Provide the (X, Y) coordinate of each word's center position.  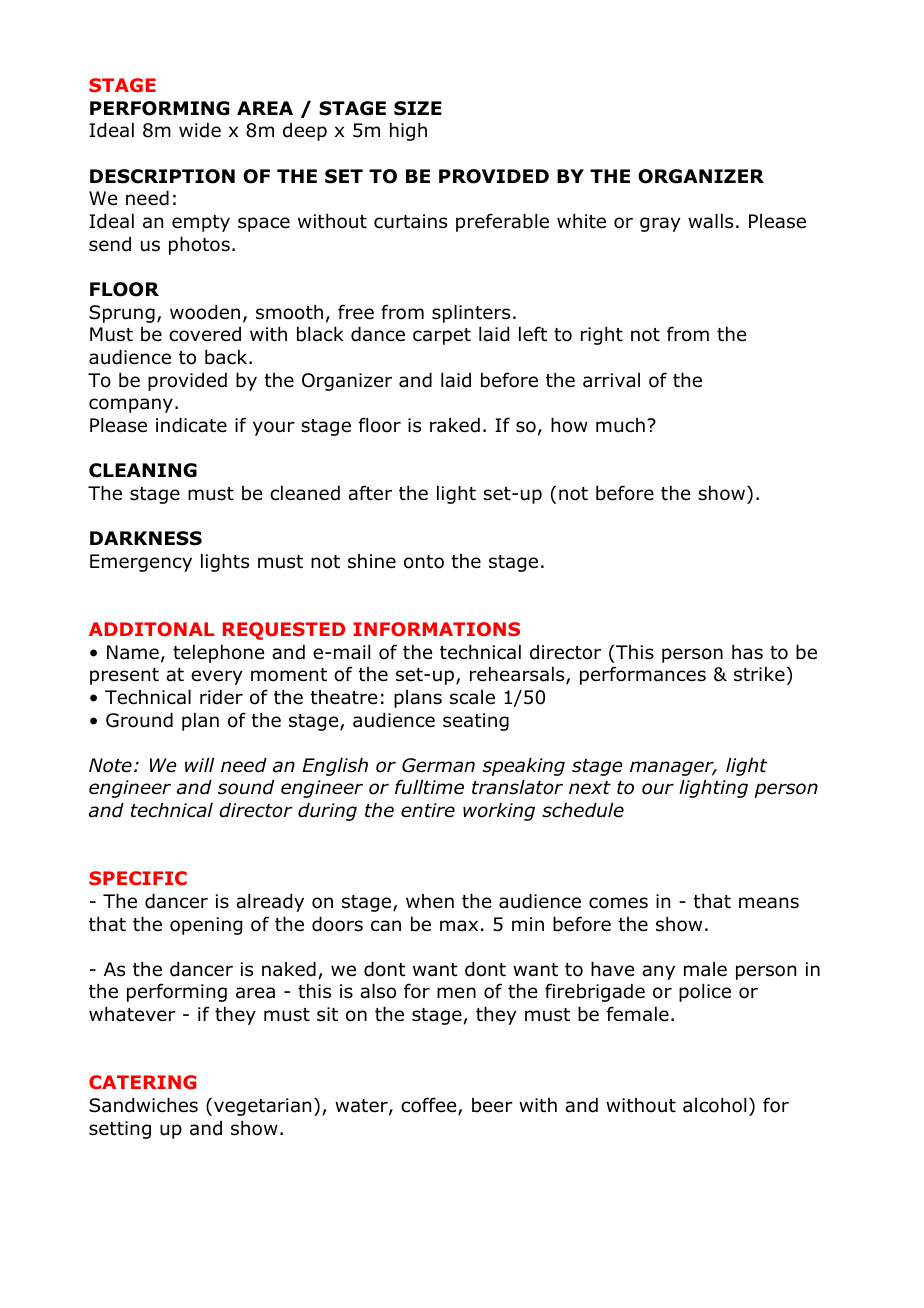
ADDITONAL (151, 629)
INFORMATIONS (436, 629)
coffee (430, 1106)
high (408, 132)
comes (618, 903)
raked (455, 425)
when (430, 901)
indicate (191, 425)
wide (200, 130)
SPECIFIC (138, 878)
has (747, 652)
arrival (611, 380)
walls (710, 221)
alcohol (714, 1105)
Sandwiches (143, 1105)
